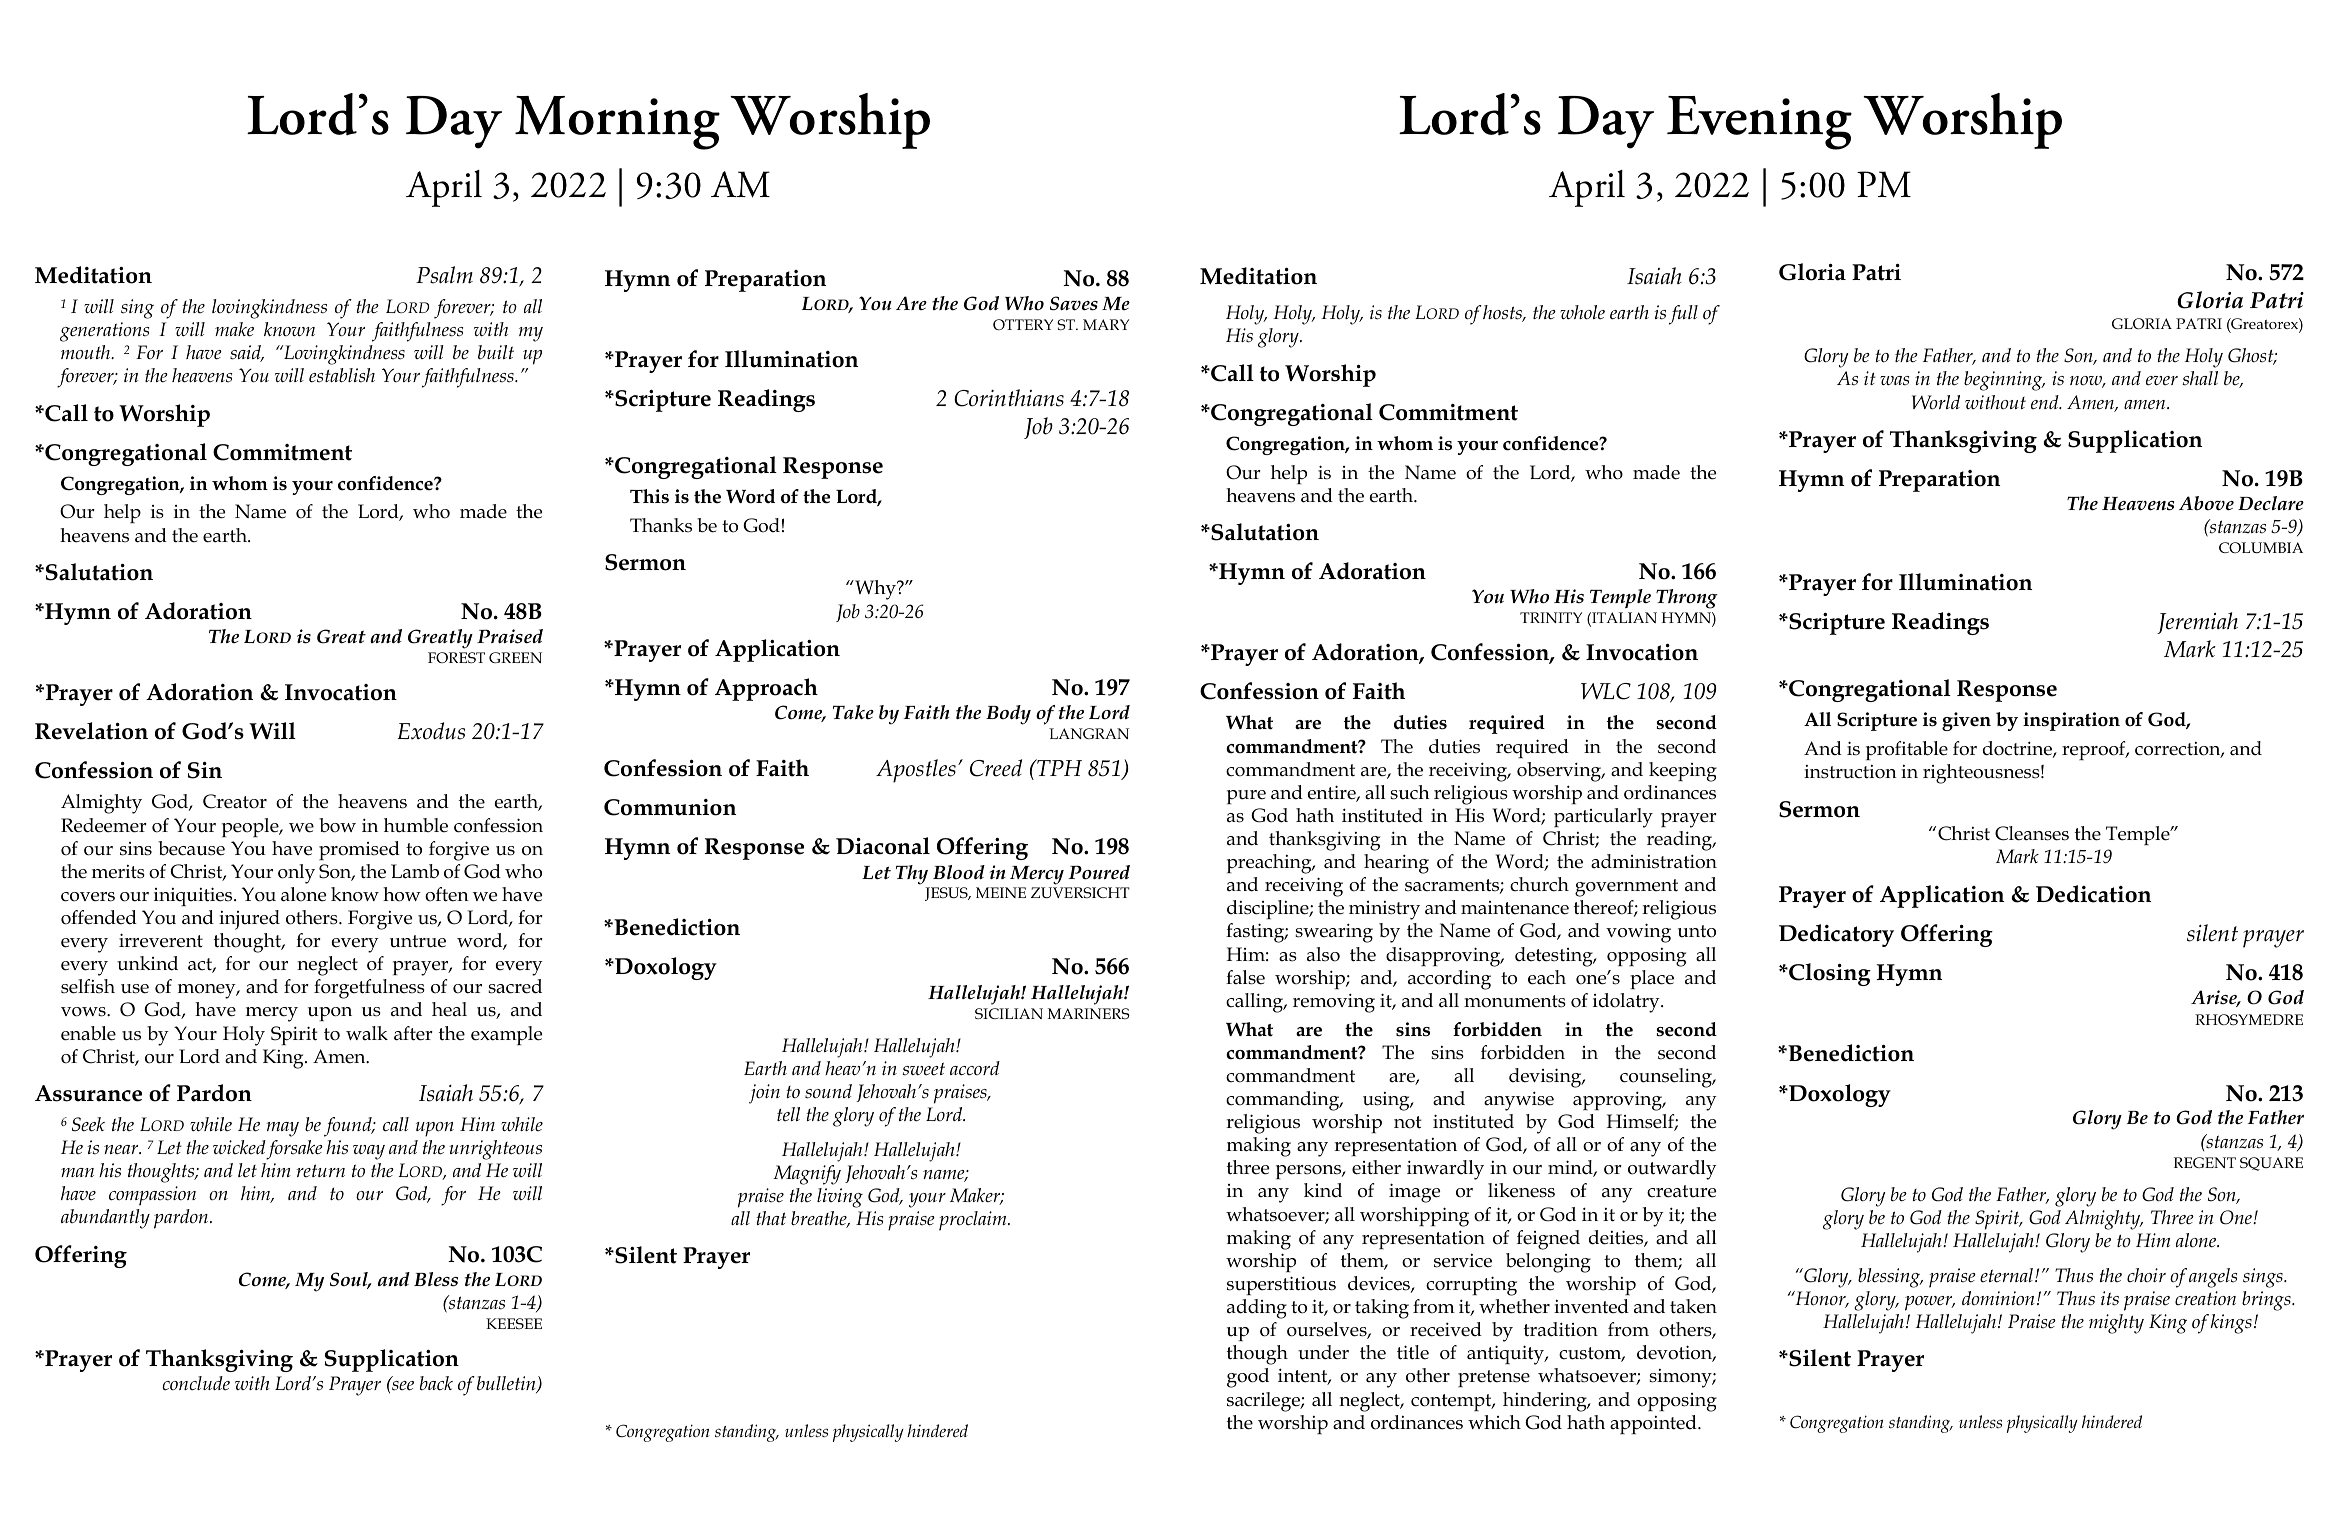 This image has height=1519, width=2348. What do you see at coordinates (235, 801) in the image?
I see `Creator` at bounding box center [235, 801].
